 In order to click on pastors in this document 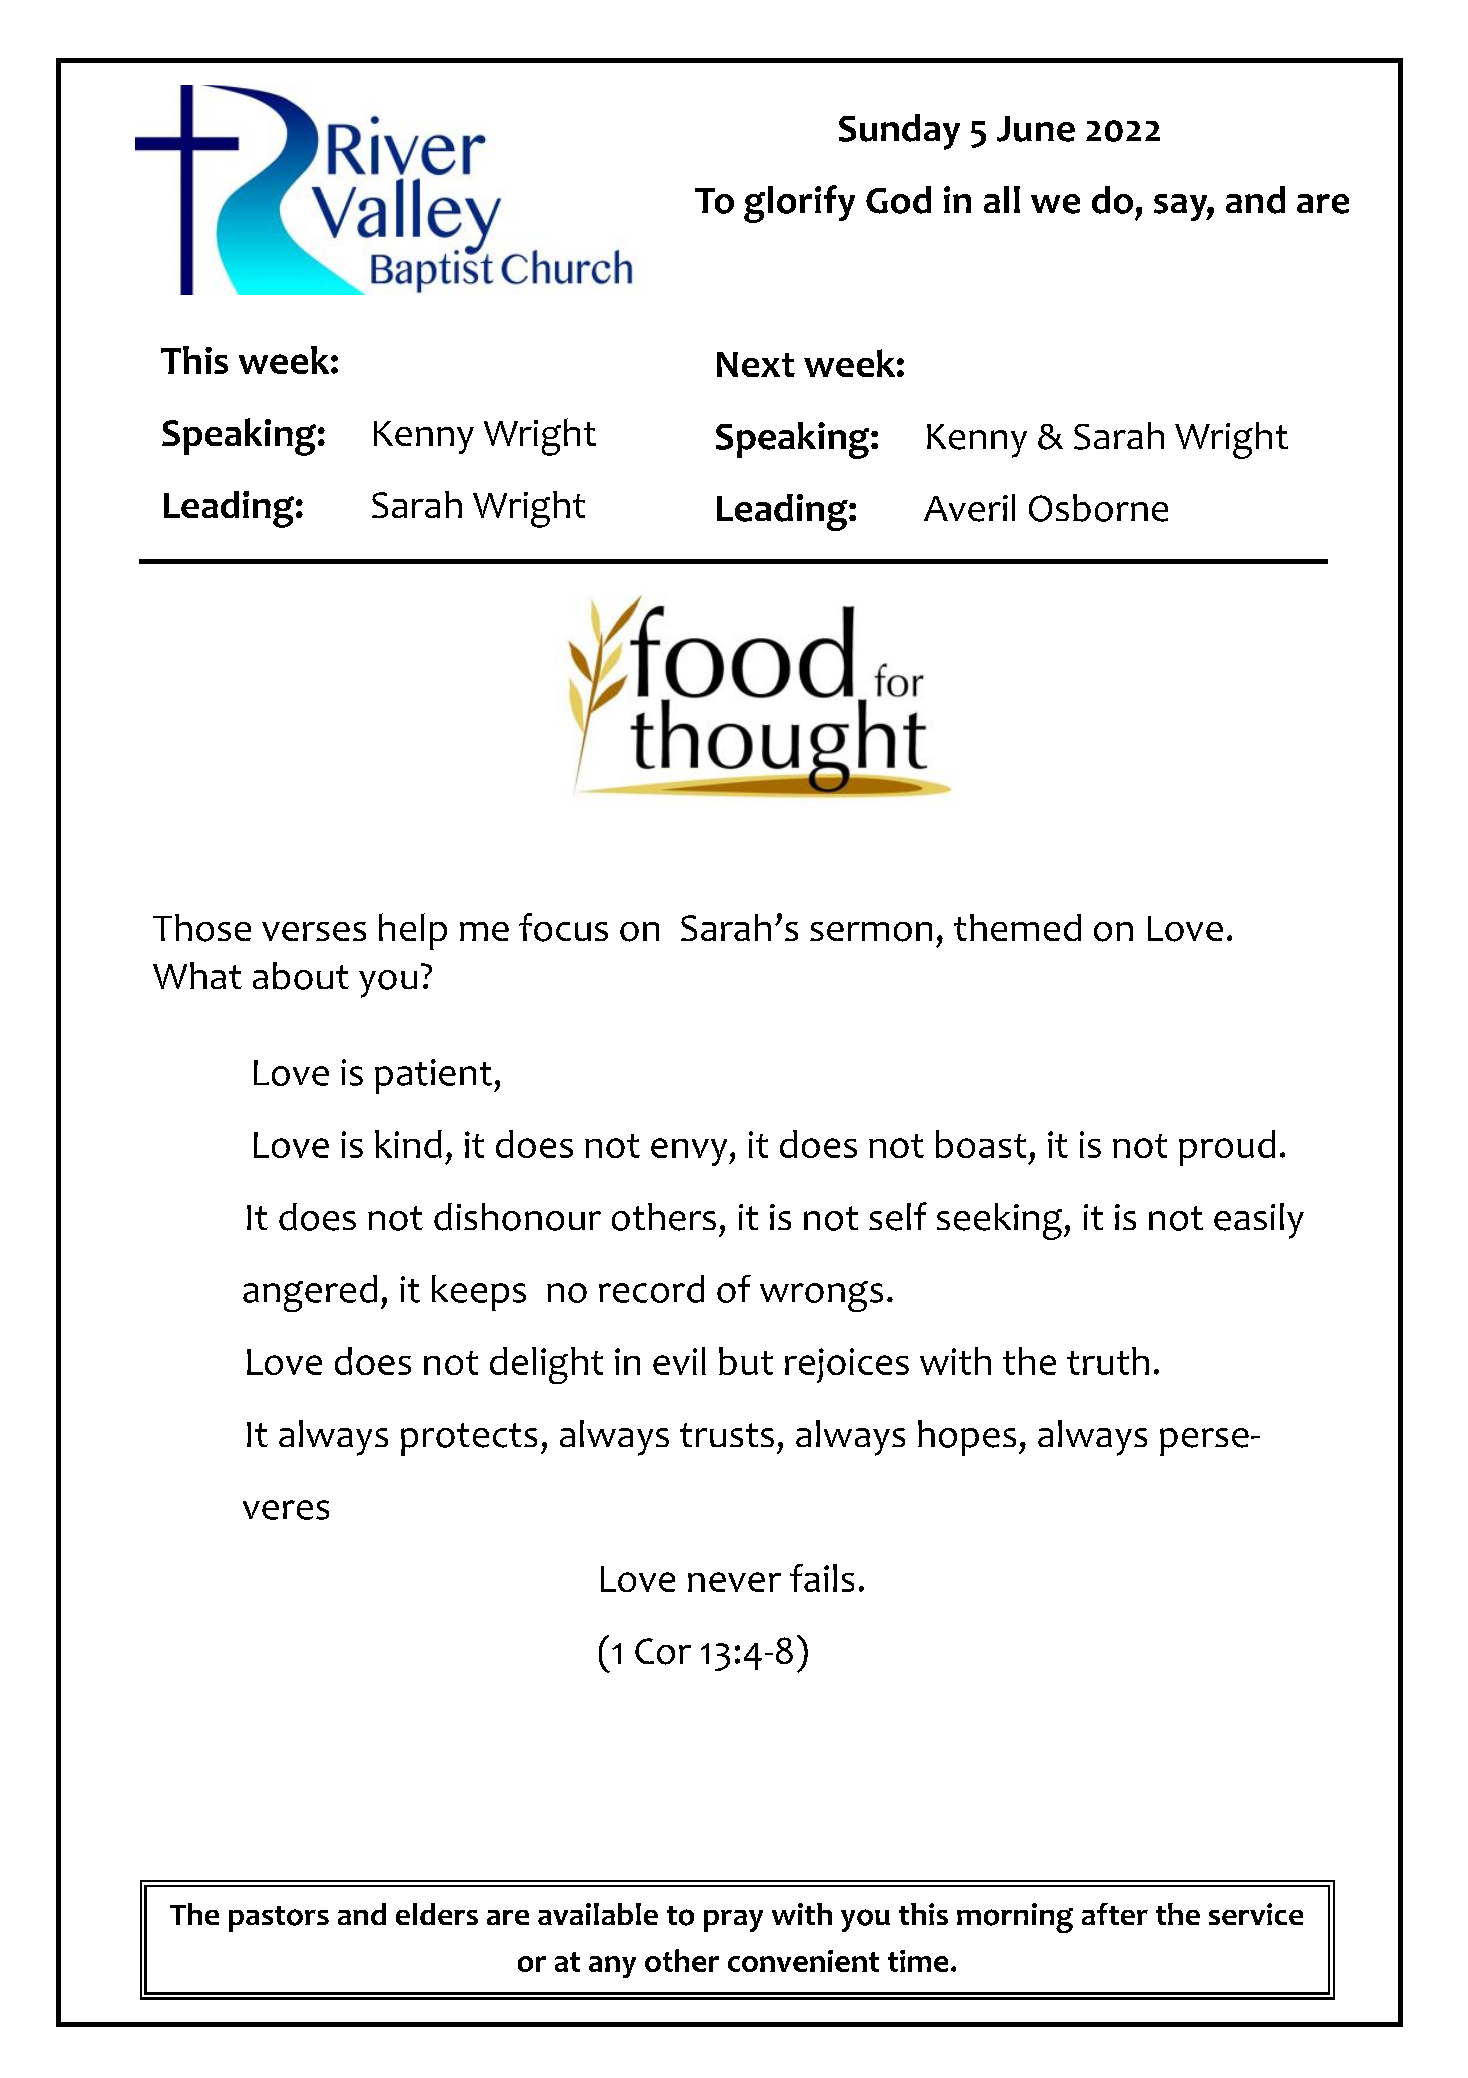, I will do `click(279, 1919)`.
